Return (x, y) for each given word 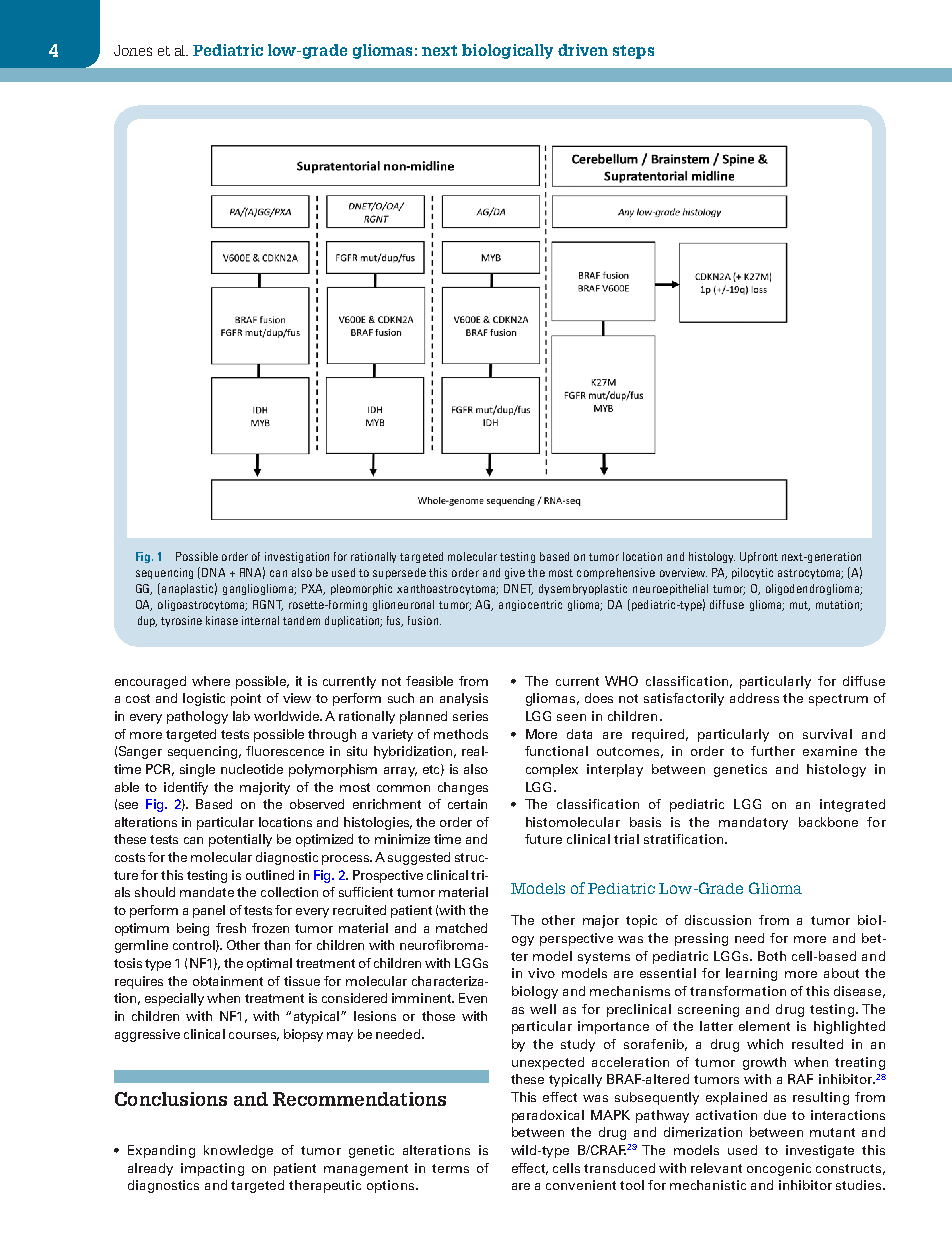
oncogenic (779, 1169)
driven (583, 50)
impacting (212, 1169)
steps (633, 52)
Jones (133, 50)
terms (450, 1168)
